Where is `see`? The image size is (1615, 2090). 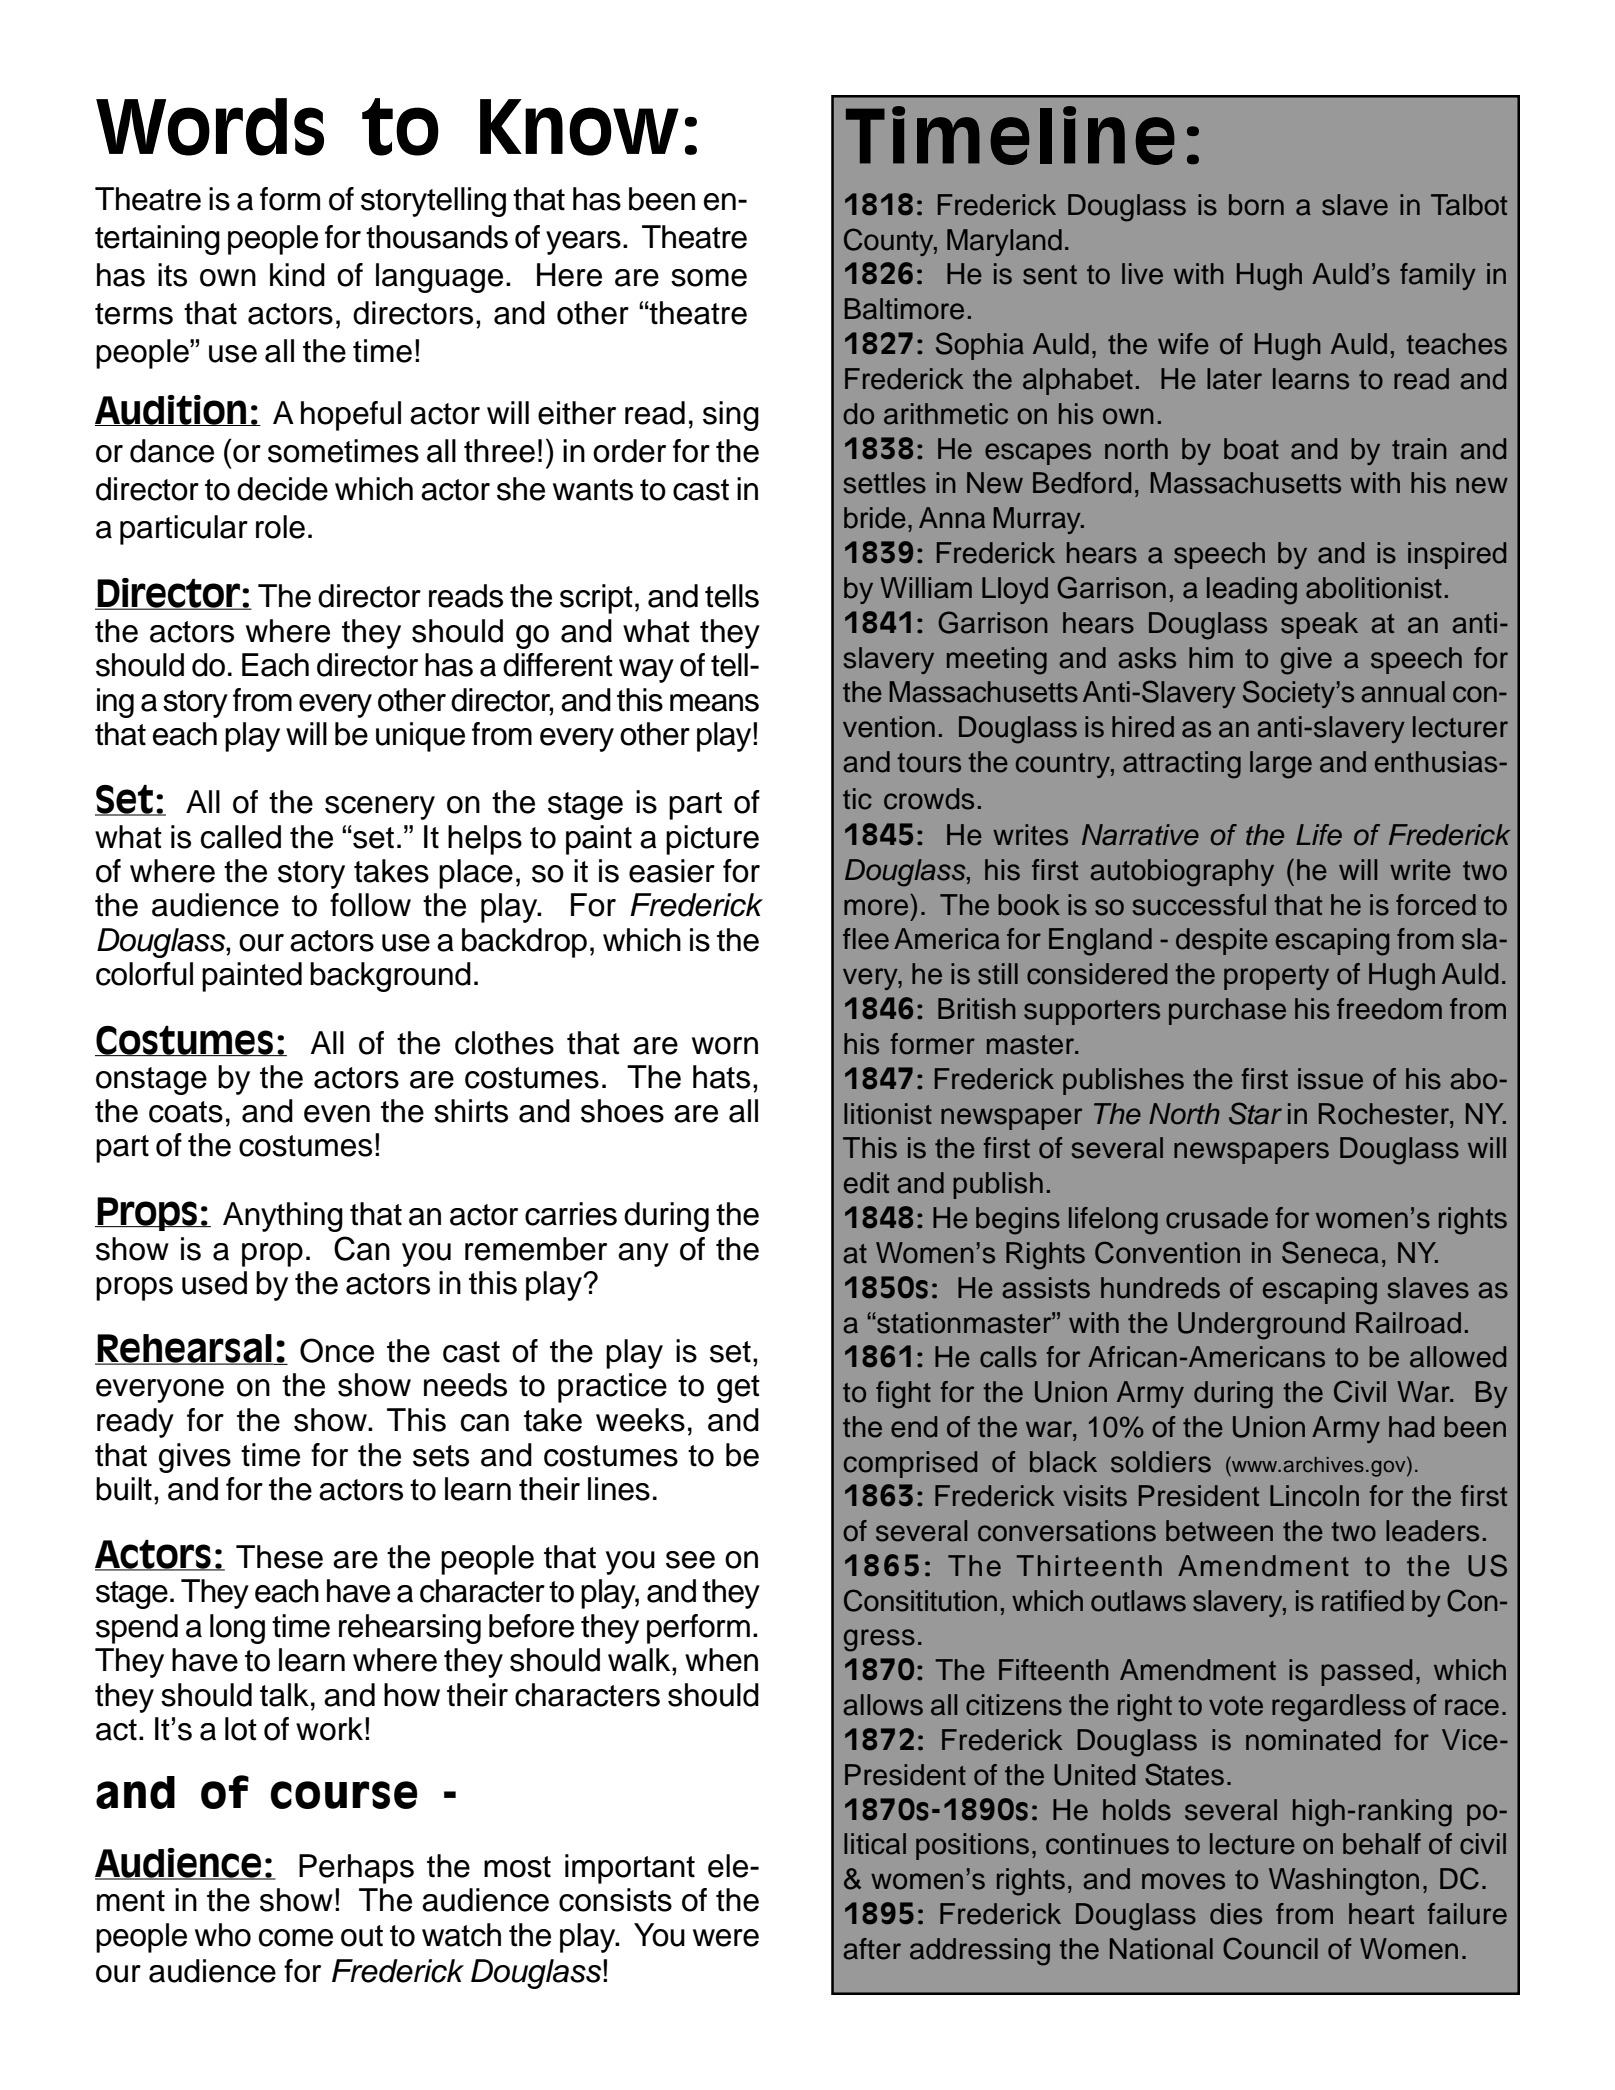 see is located at coordinates (690, 1560).
